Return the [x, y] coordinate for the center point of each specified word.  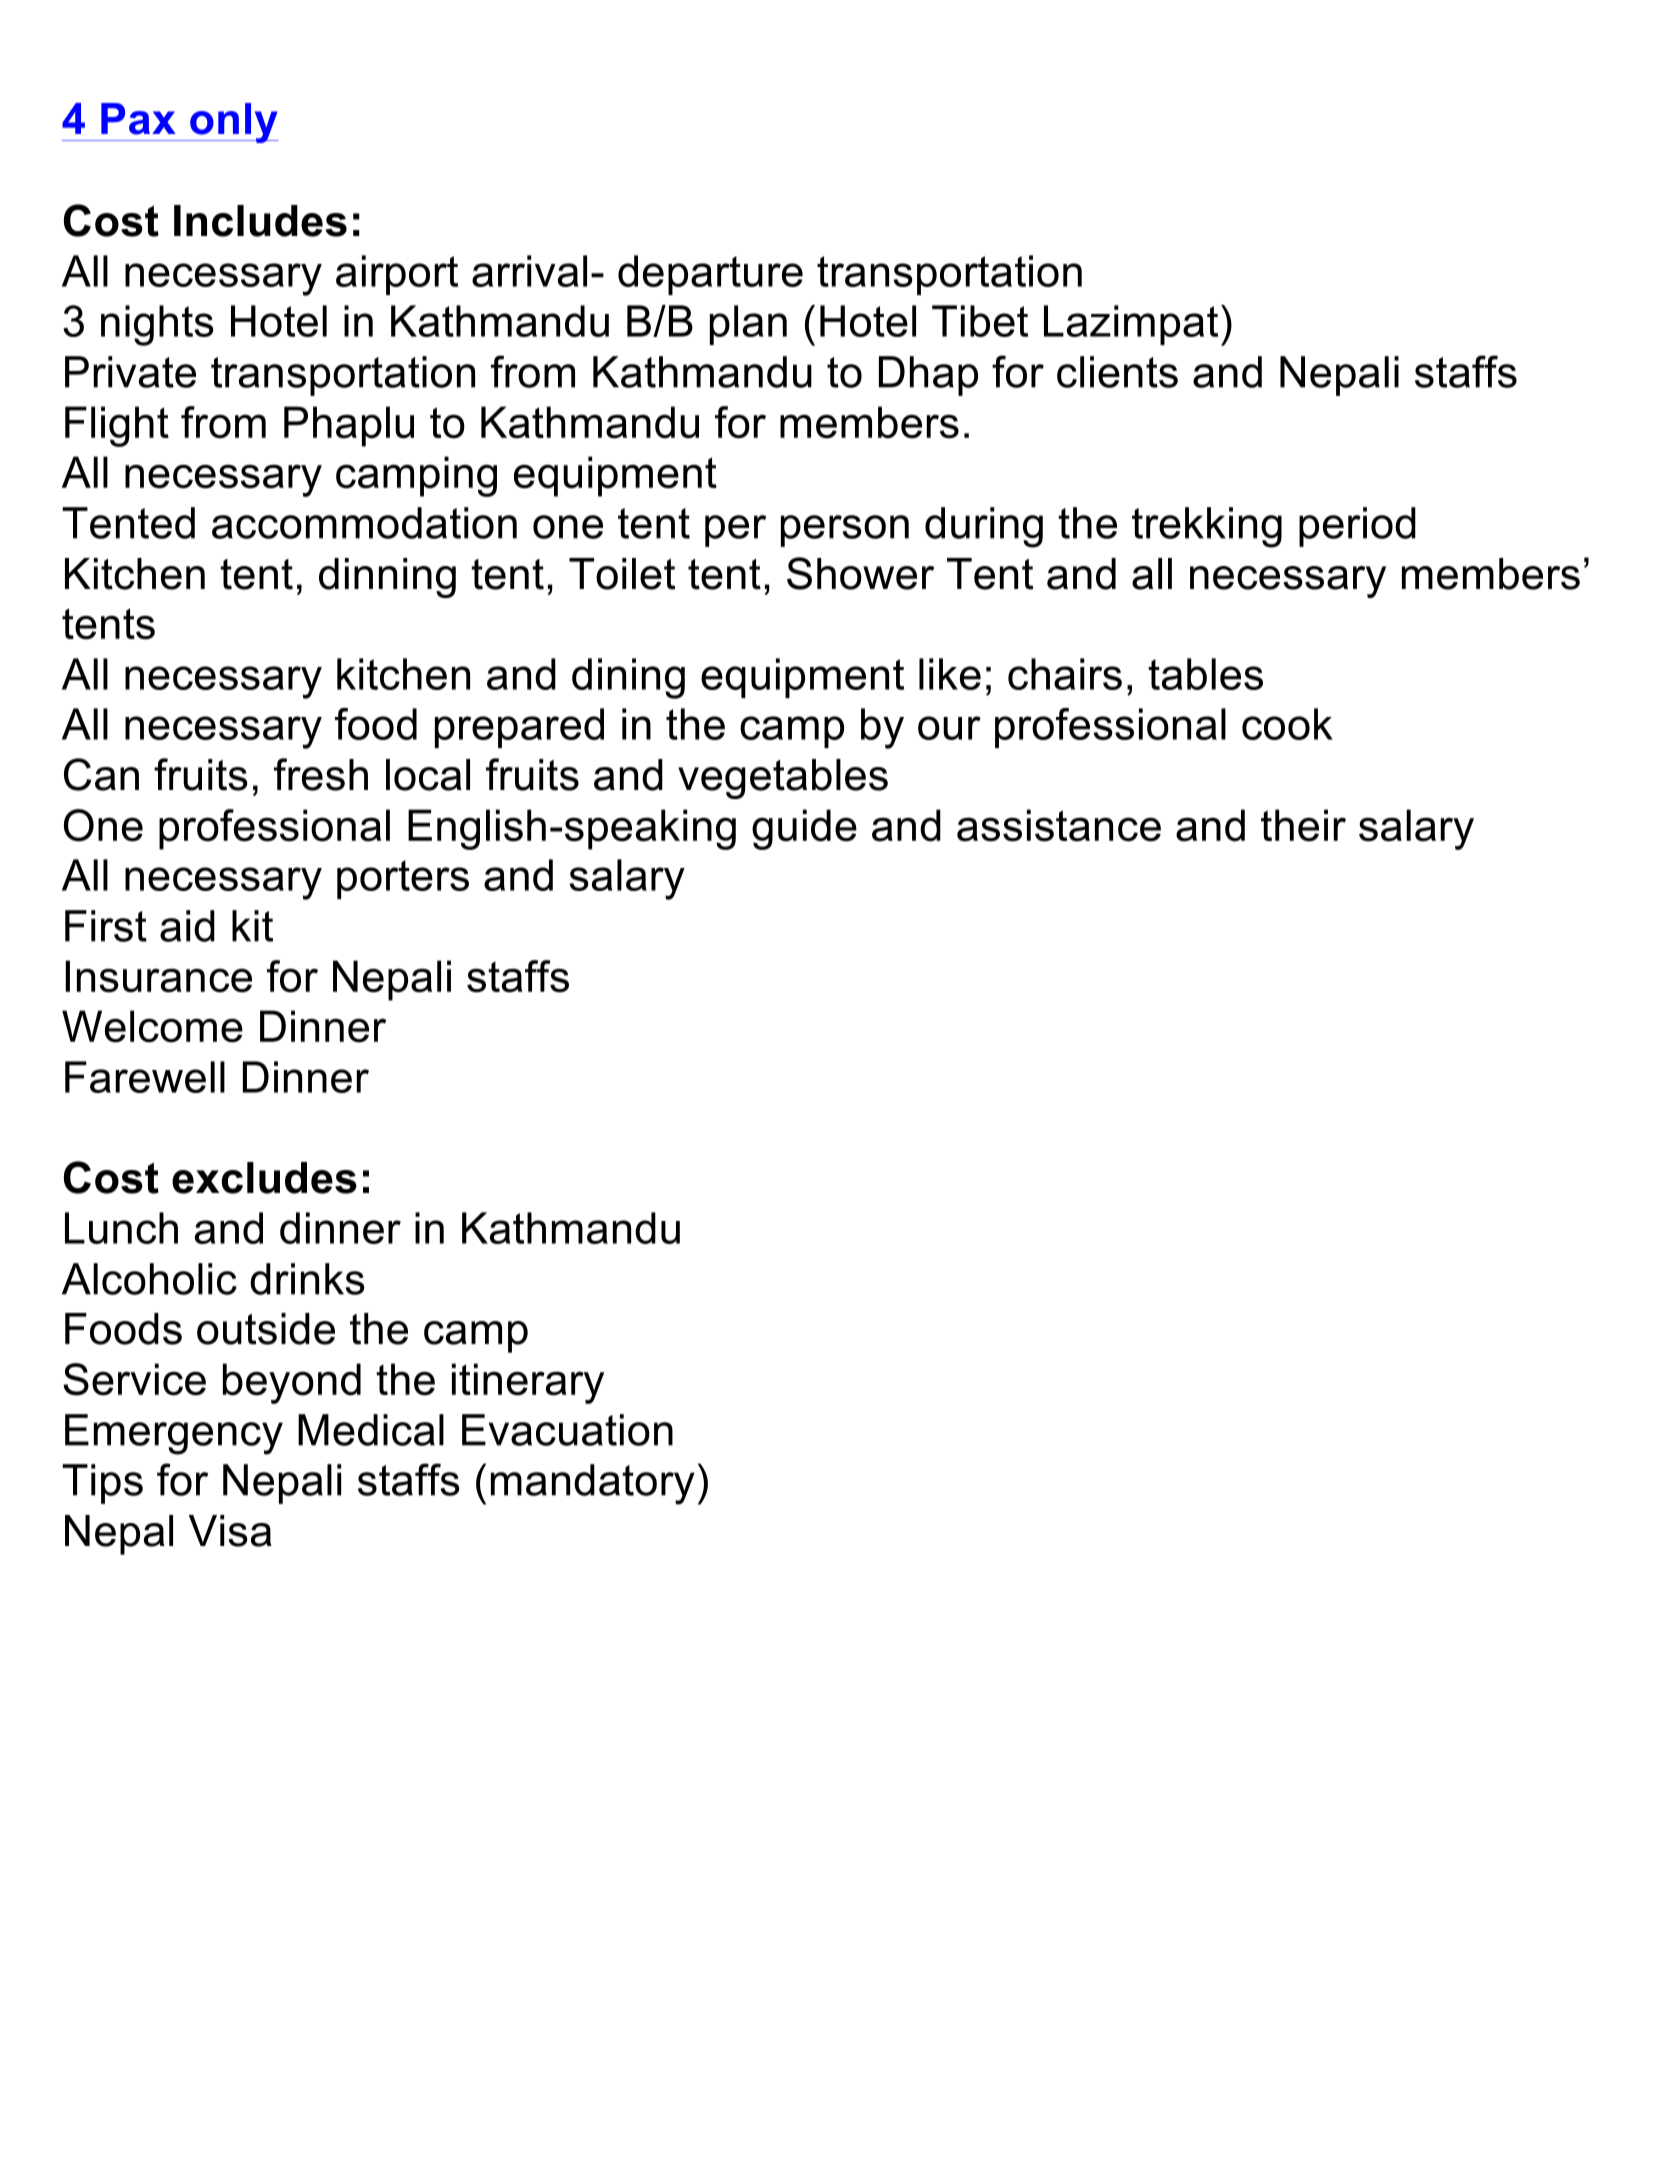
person [845, 531]
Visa [230, 1531]
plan [748, 325]
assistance [1059, 825]
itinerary [528, 1383]
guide [804, 829]
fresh [321, 774]
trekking [1207, 527]
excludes [264, 1178]
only [233, 123]
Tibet [980, 321]
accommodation [364, 523]
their [1303, 825]
